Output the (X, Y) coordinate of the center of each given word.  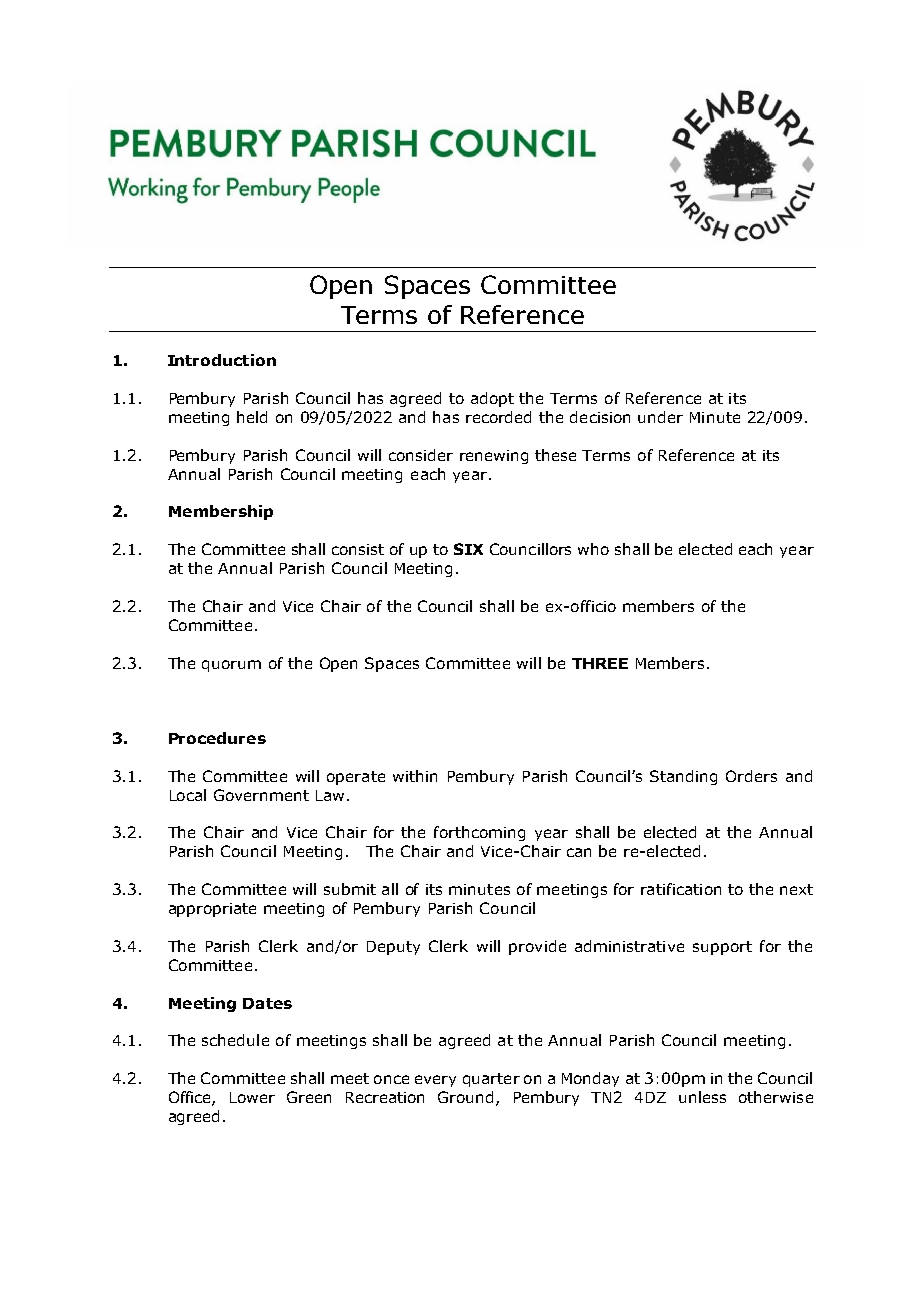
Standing (683, 777)
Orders (751, 776)
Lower (252, 1097)
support (722, 948)
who (593, 549)
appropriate (212, 910)
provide (537, 947)
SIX (468, 549)
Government (261, 795)
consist (358, 549)
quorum (231, 666)
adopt (492, 399)
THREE (600, 663)
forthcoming (479, 833)
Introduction (222, 360)
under (660, 417)
